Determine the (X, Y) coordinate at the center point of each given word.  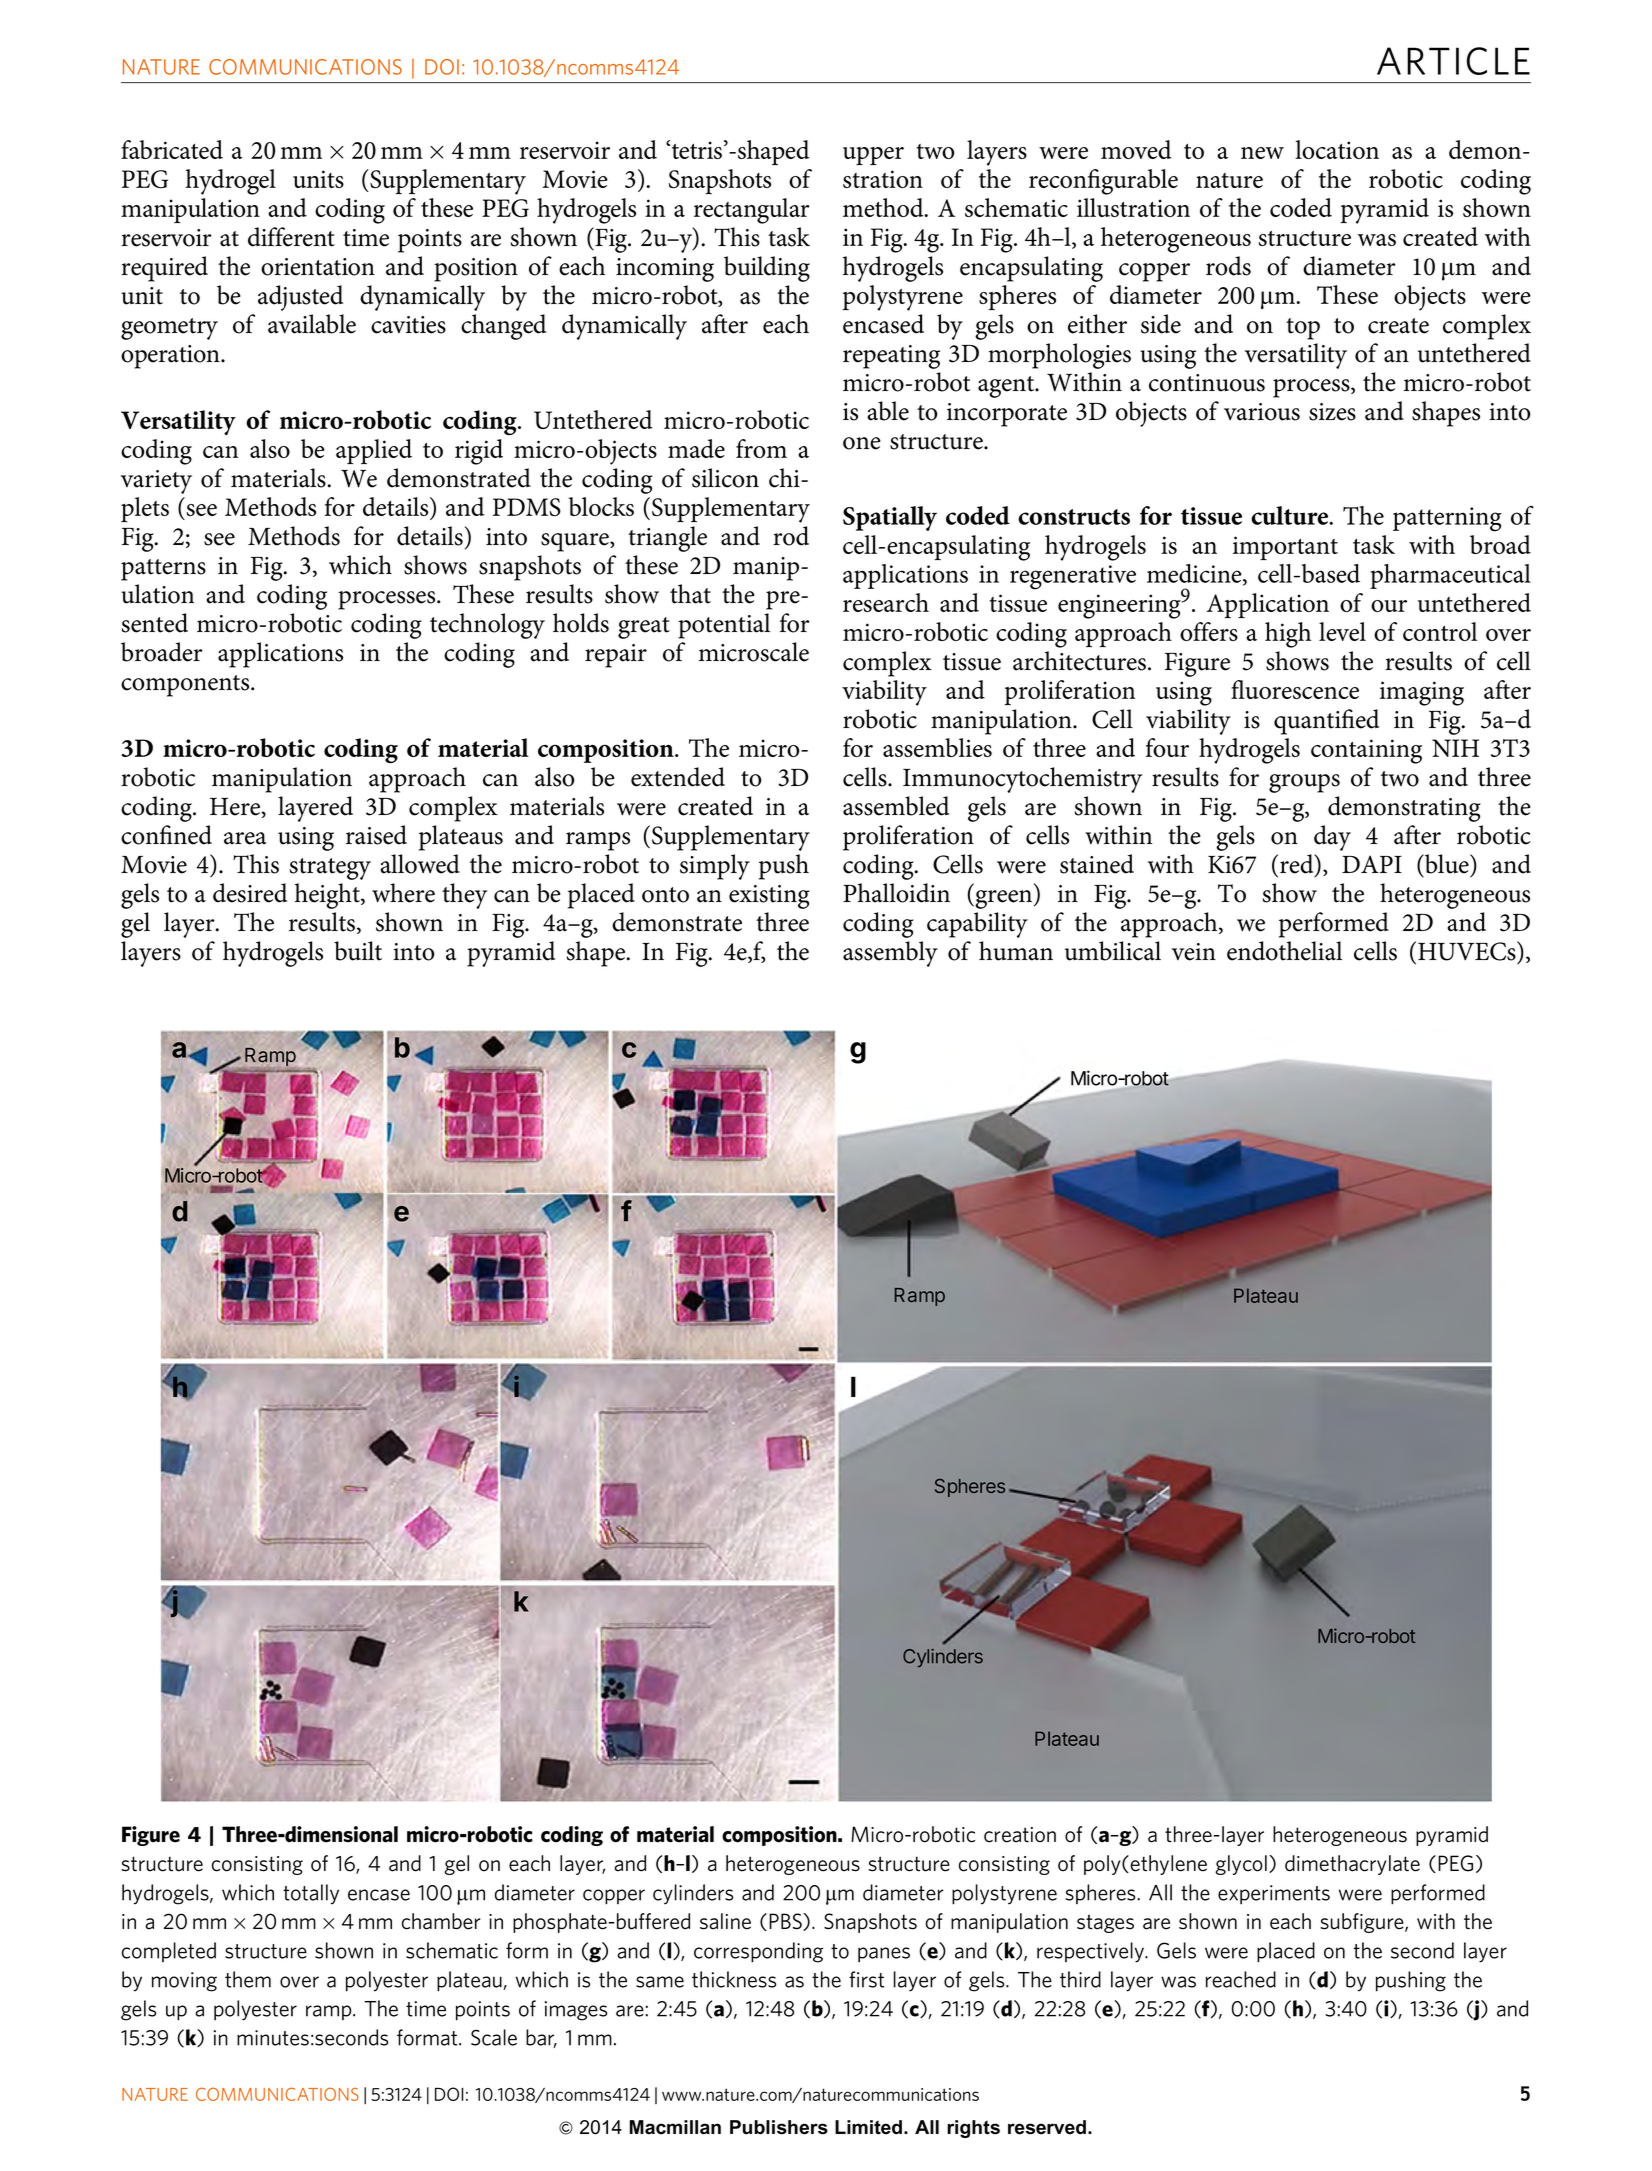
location (1337, 149)
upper (873, 156)
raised (376, 835)
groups (1304, 783)
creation (1020, 1835)
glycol (1241, 1865)
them (248, 1979)
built (358, 951)
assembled (896, 806)
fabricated (172, 149)
